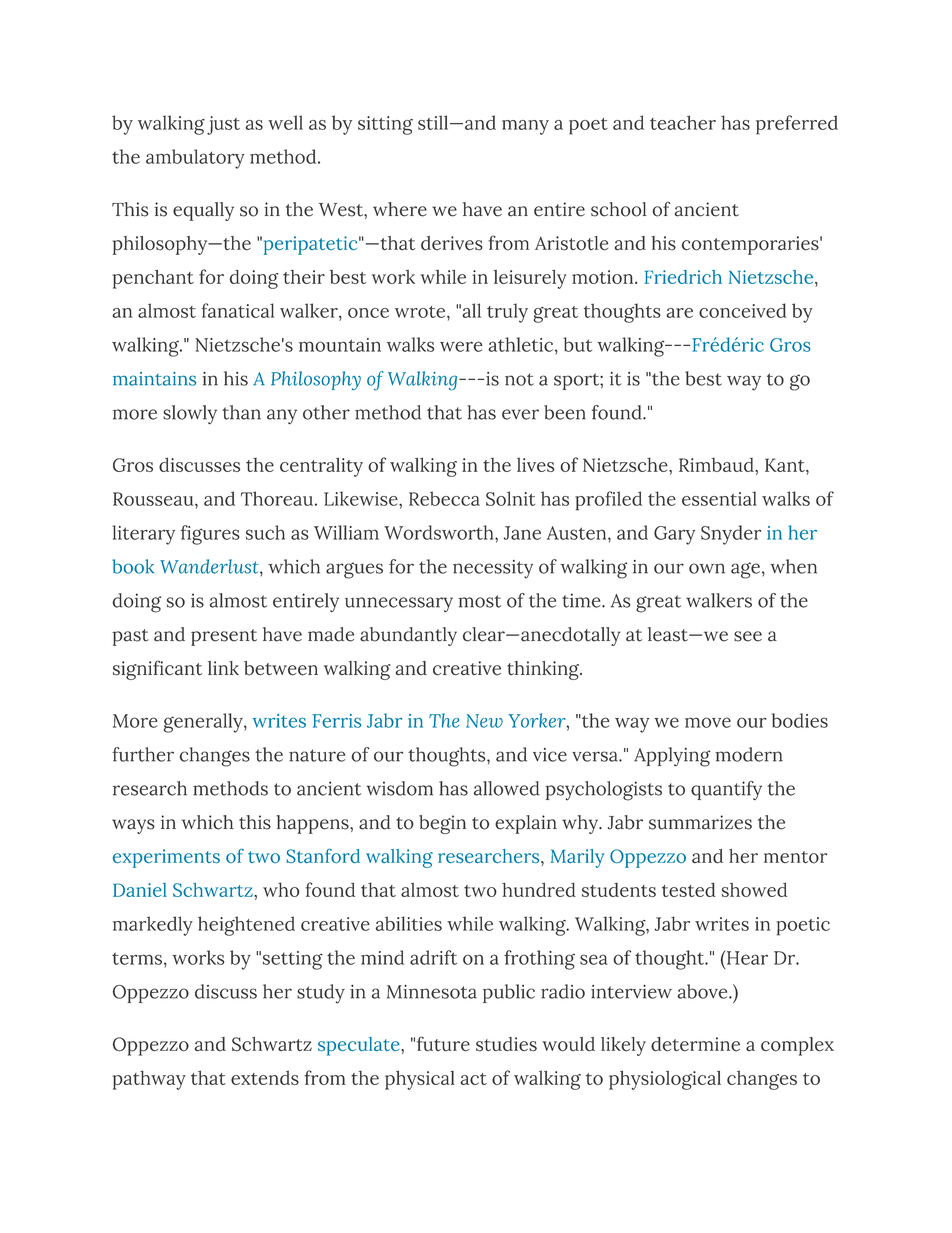 The height and width of the page is (1233, 952). I want to click on essential, so click(719, 498).
